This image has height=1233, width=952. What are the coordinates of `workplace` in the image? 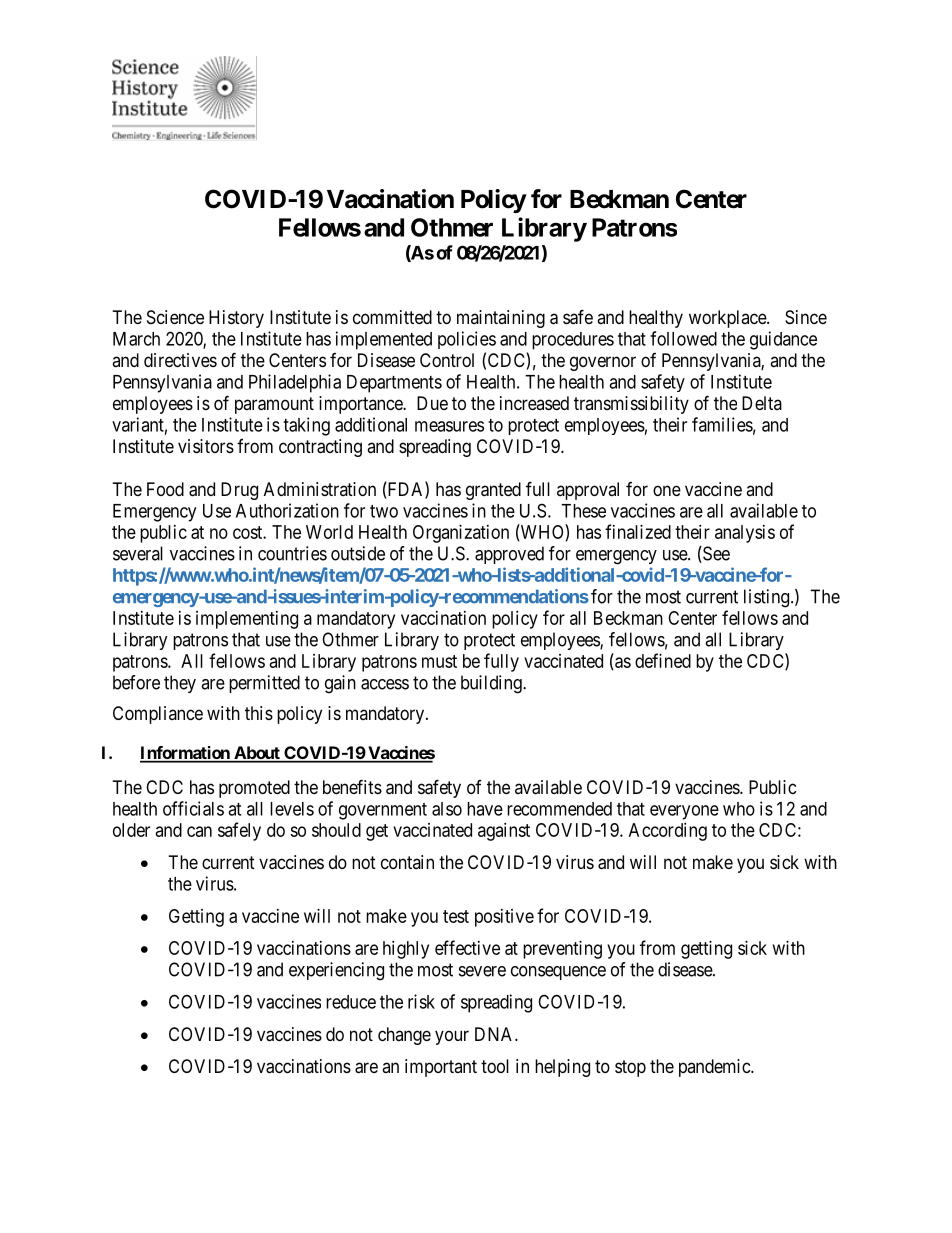 It's located at (728, 319).
